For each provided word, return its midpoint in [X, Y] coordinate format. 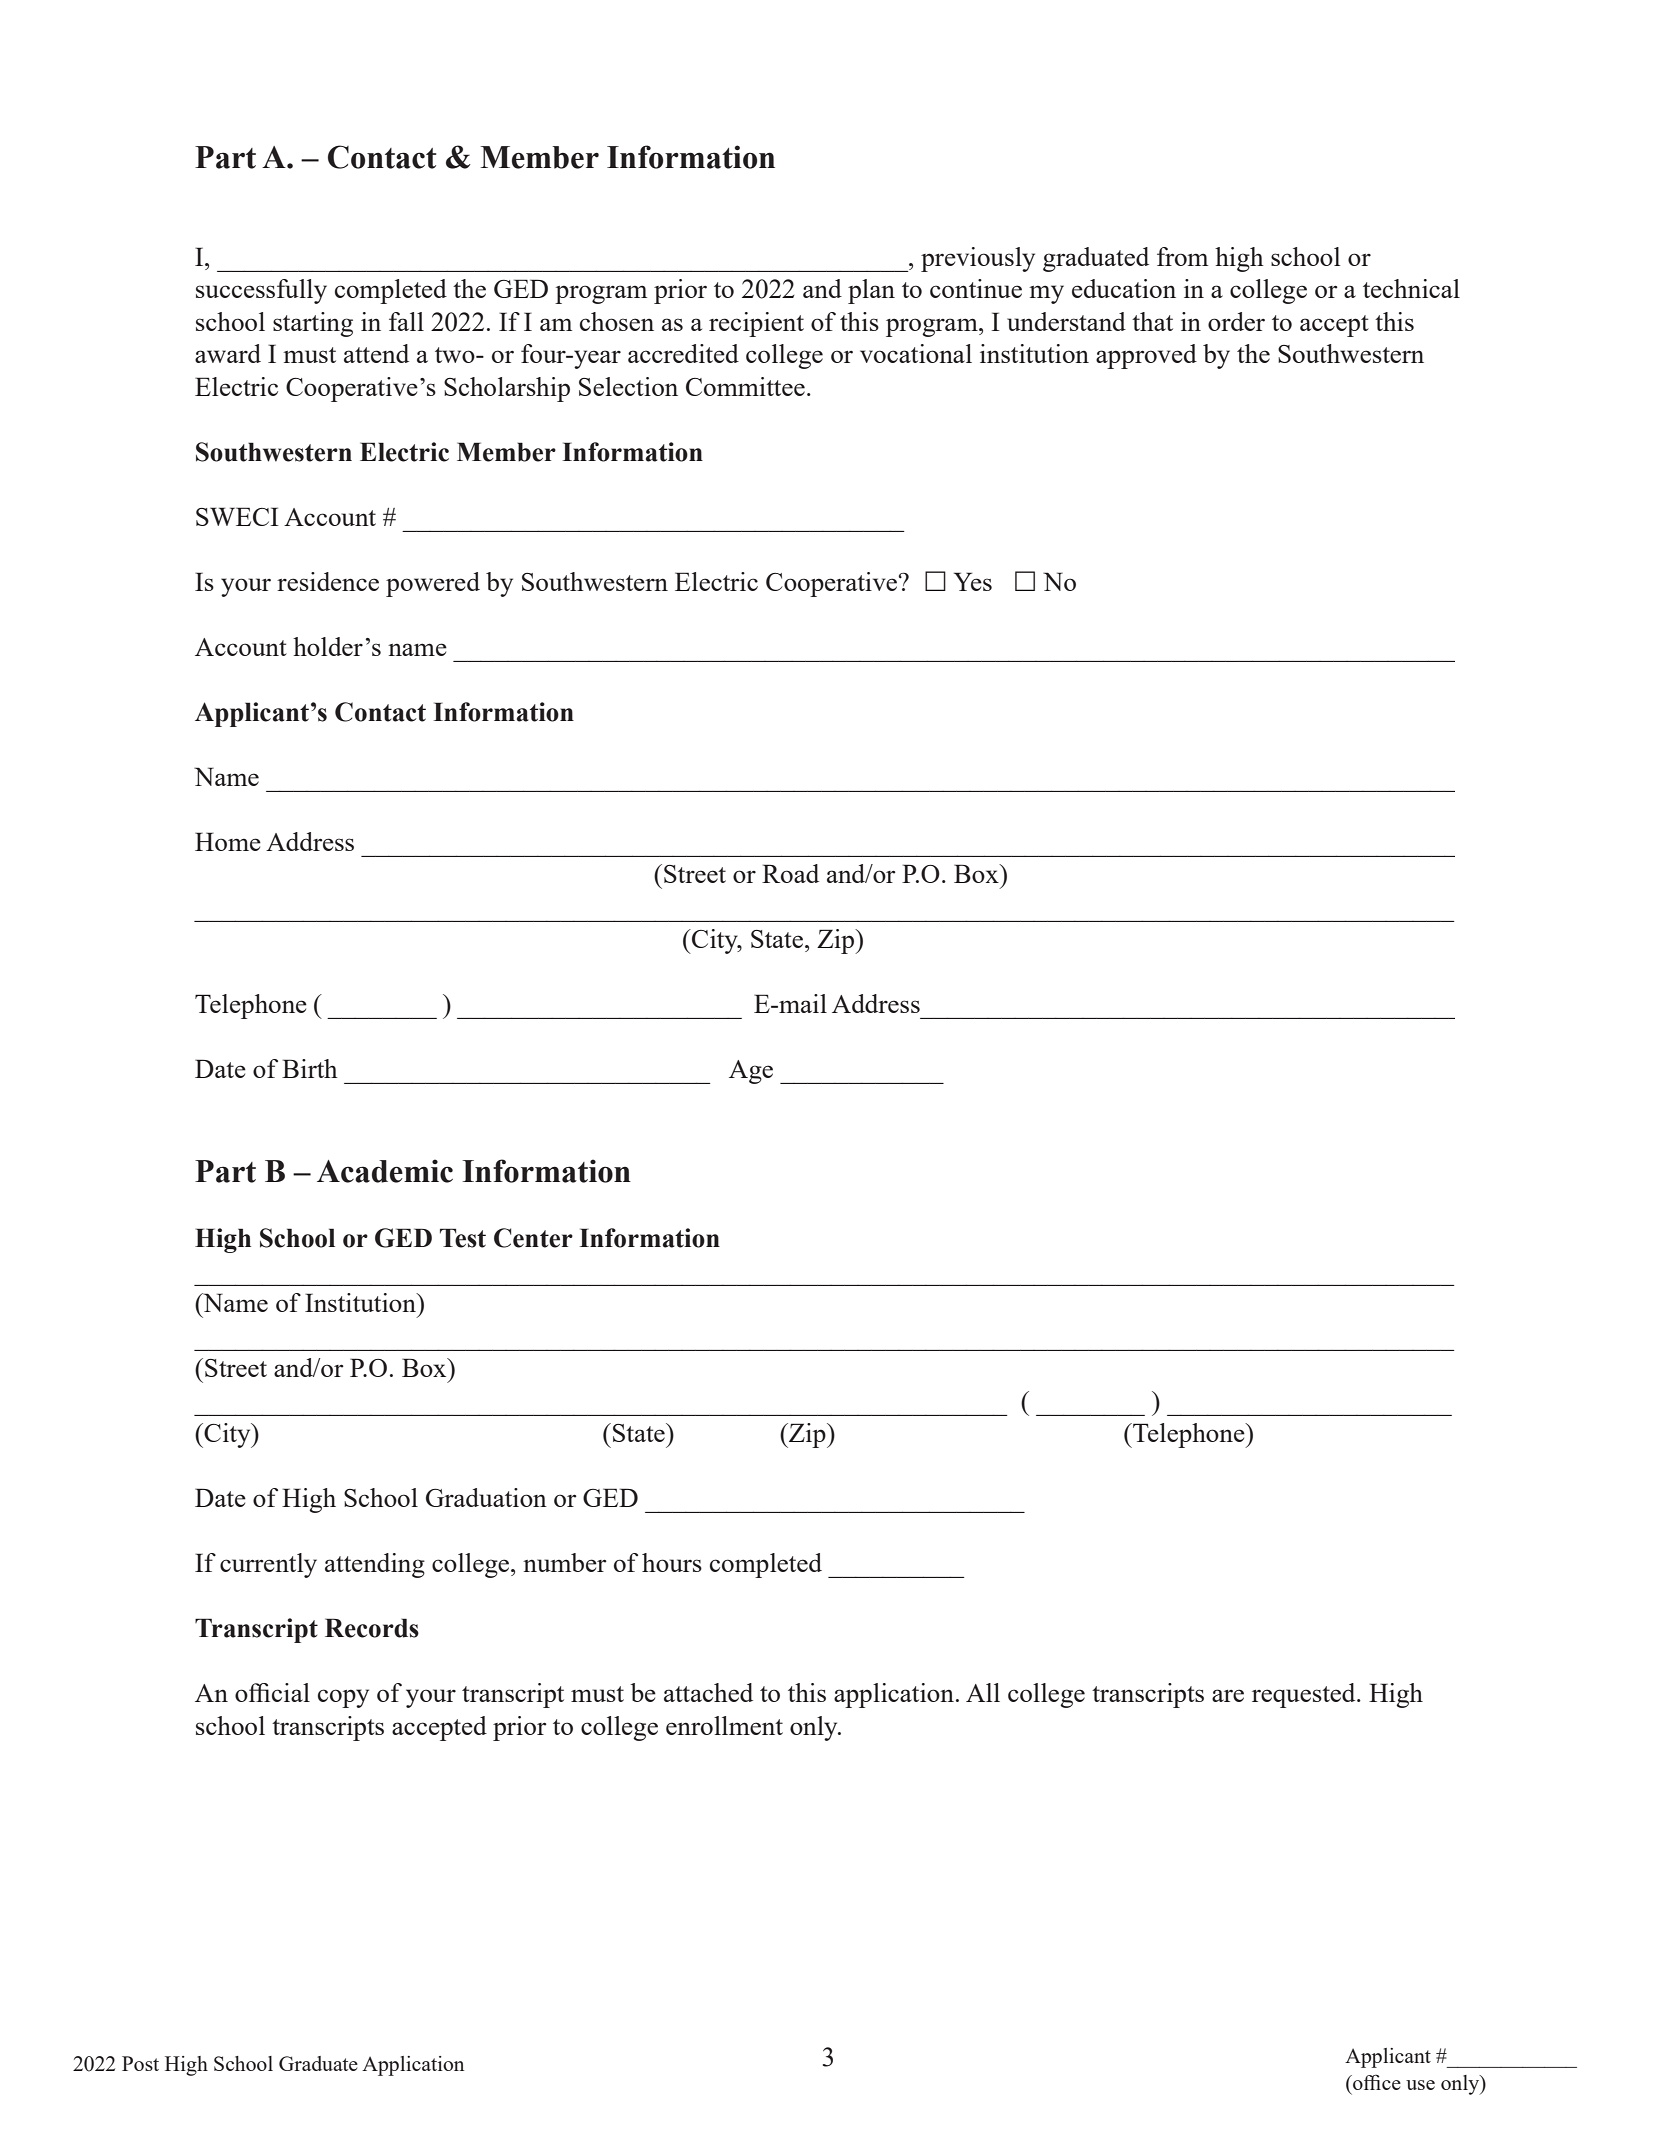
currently [268, 1565]
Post [140, 2063]
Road [790, 873]
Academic [385, 1171]
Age [751, 1072]
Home [228, 841]
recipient [756, 324]
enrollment [724, 1725]
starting [313, 324]
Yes [973, 581]
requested [1305, 1695]
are [1228, 1695]
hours [672, 1562]
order [1236, 321]
